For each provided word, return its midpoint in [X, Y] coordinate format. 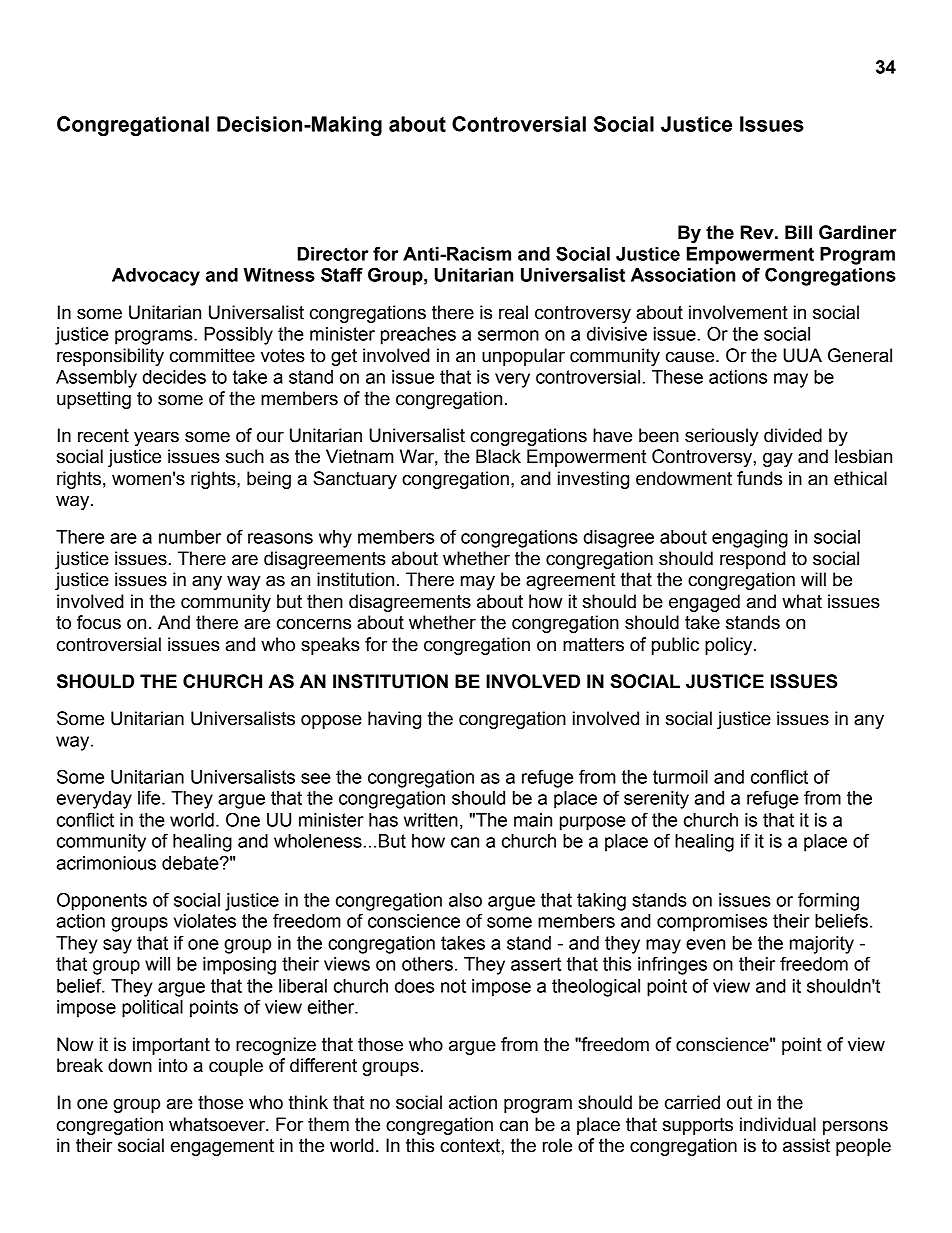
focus [99, 622]
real [513, 312]
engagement [222, 1147]
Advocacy [156, 277]
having [394, 720]
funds [759, 478]
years [156, 438]
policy [730, 646]
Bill [798, 232]
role [557, 1145]
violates [205, 921]
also [465, 900]
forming [828, 901]
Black [498, 456]
